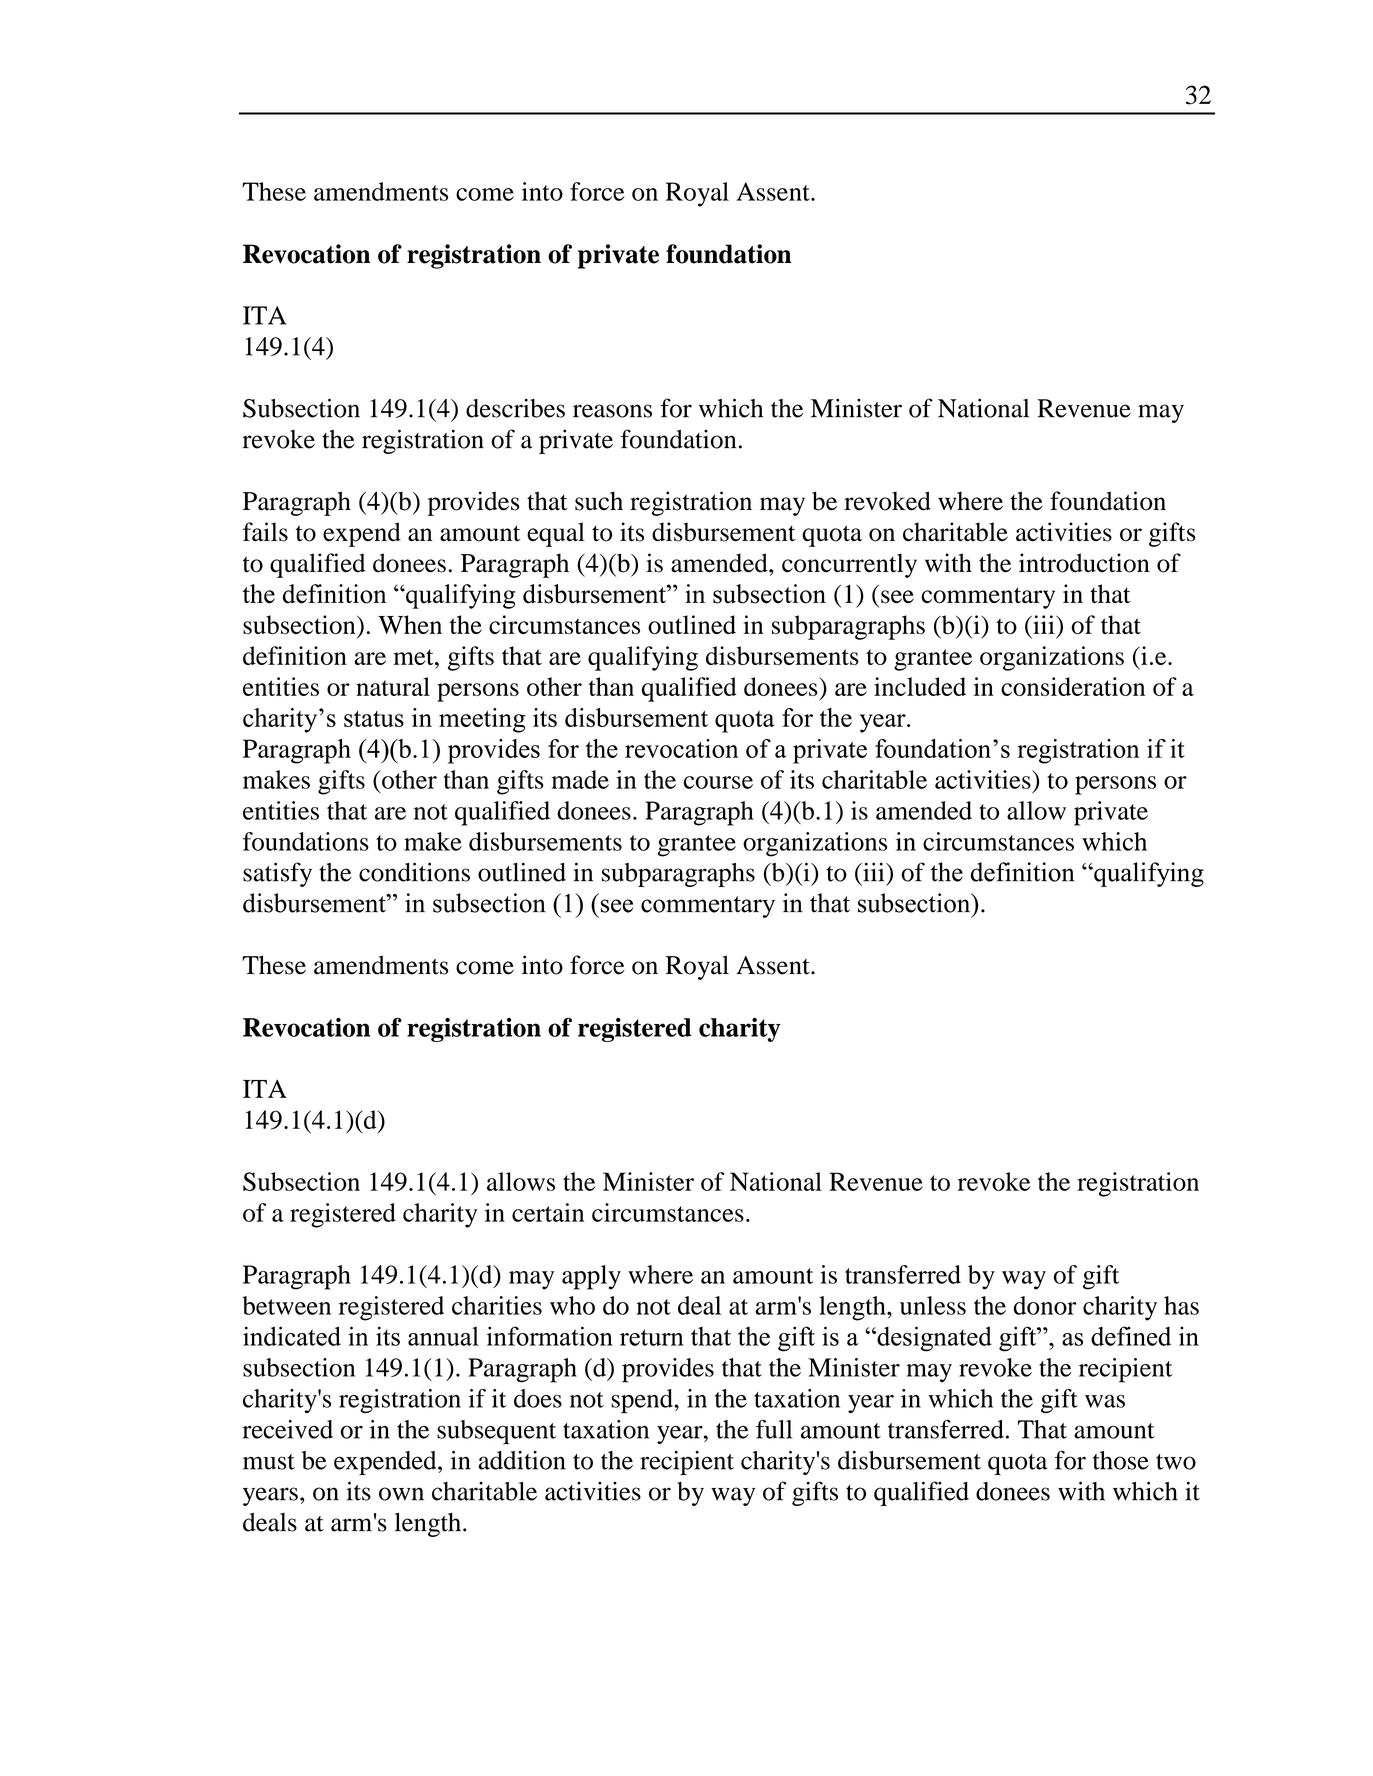 This screenshot has width=1373, height=1776. What do you see at coordinates (1045, 1305) in the screenshot?
I see `donor` at bounding box center [1045, 1305].
